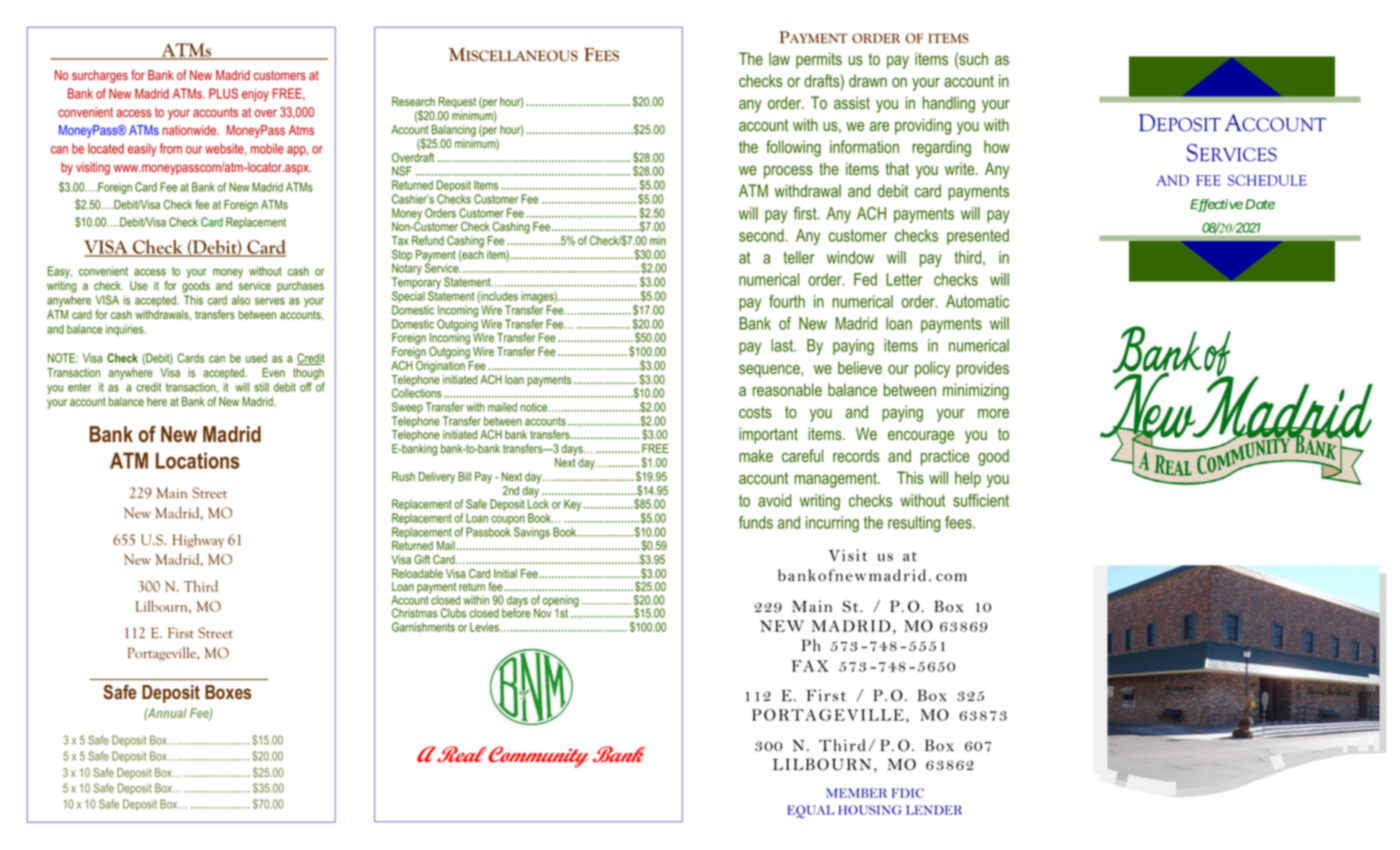  I want to click on handling, so click(949, 104).
